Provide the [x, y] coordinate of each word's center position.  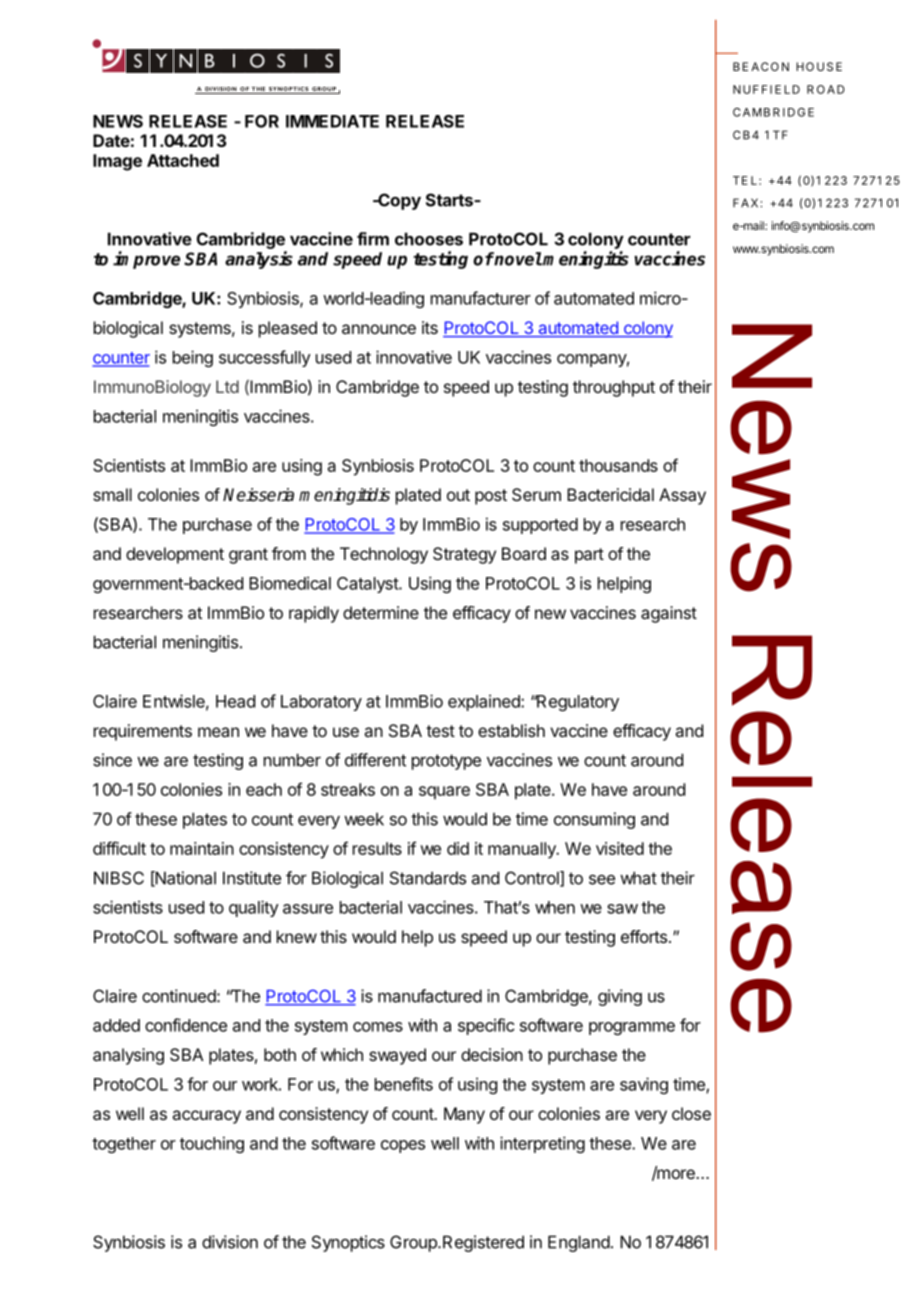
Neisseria [258, 495]
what [638, 878]
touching [212, 1144]
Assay [682, 496]
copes [403, 1146]
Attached [183, 160]
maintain [202, 848]
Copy [398, 201]
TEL [745, 180]
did [458, 848]
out [458, 495]
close [691, 1113]
